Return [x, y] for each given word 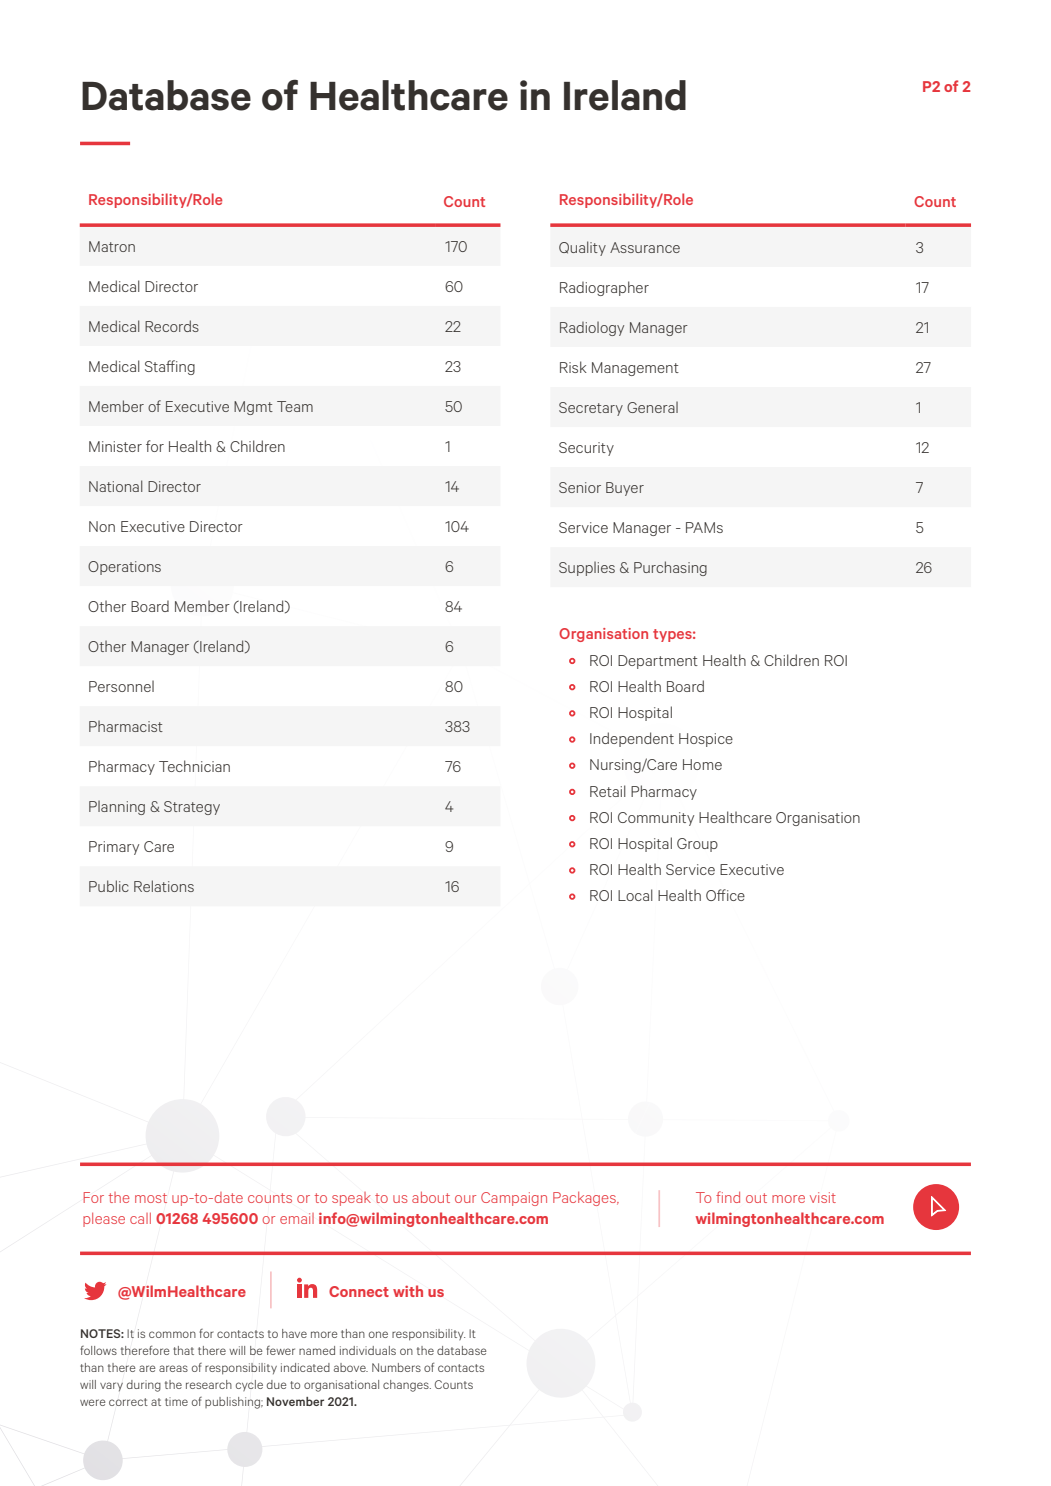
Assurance [645, 247]
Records [172, 326]
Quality [582, 248]
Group [697, 845]
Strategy [192, 808]
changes [407, 1386]
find [728, 1197]
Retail [608, 791]
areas [173, 1368]
